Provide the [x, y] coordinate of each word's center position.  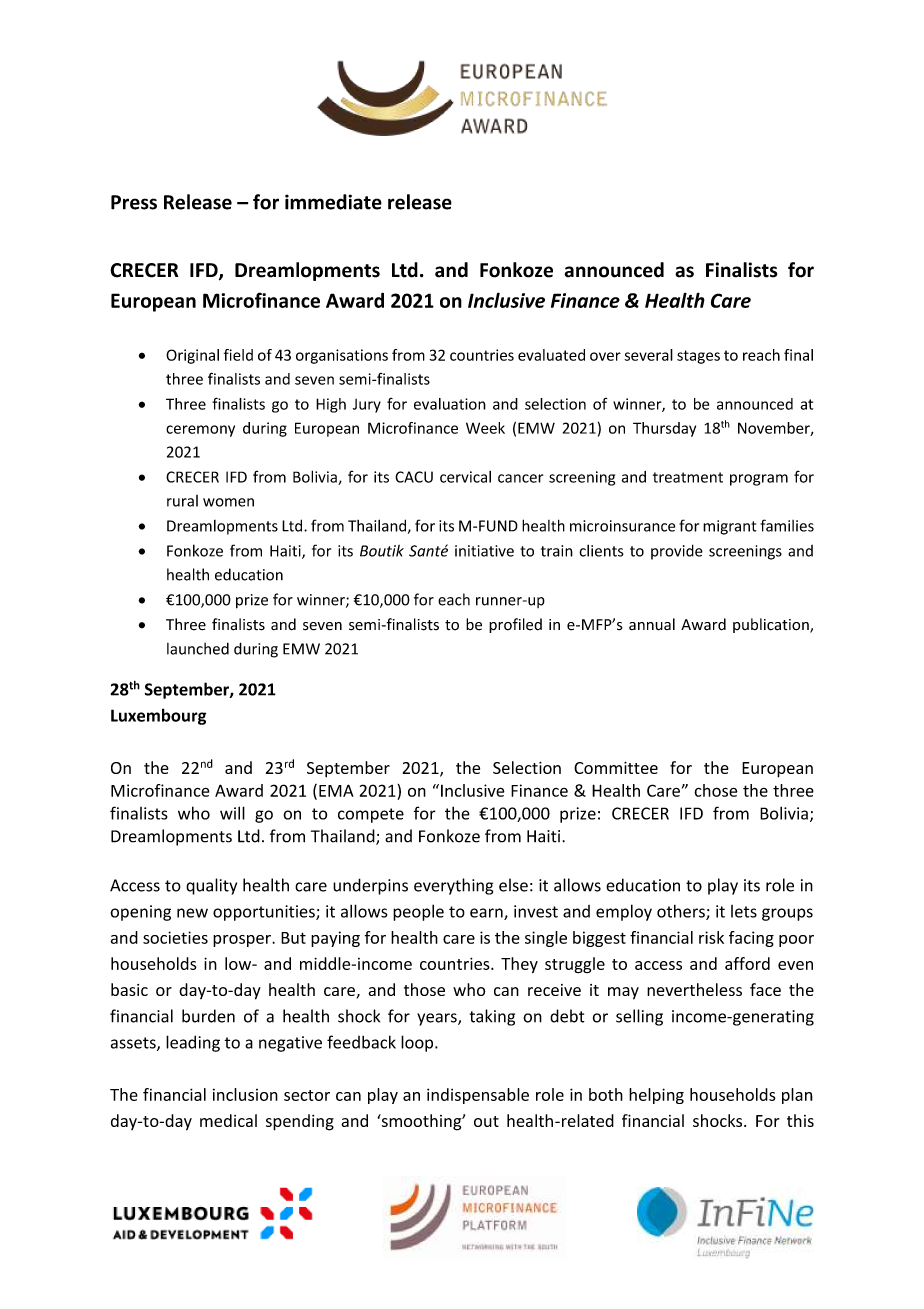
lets [744, 911]
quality [211, 886]
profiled [515, 625]
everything [453, 886]
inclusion [245, 1094]
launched [198, 648]
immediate [333, 202]
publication [772, 625]
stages [698, 357]
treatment [688, 477]
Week [485, 428]
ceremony [200, 431]
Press [134, 202]
